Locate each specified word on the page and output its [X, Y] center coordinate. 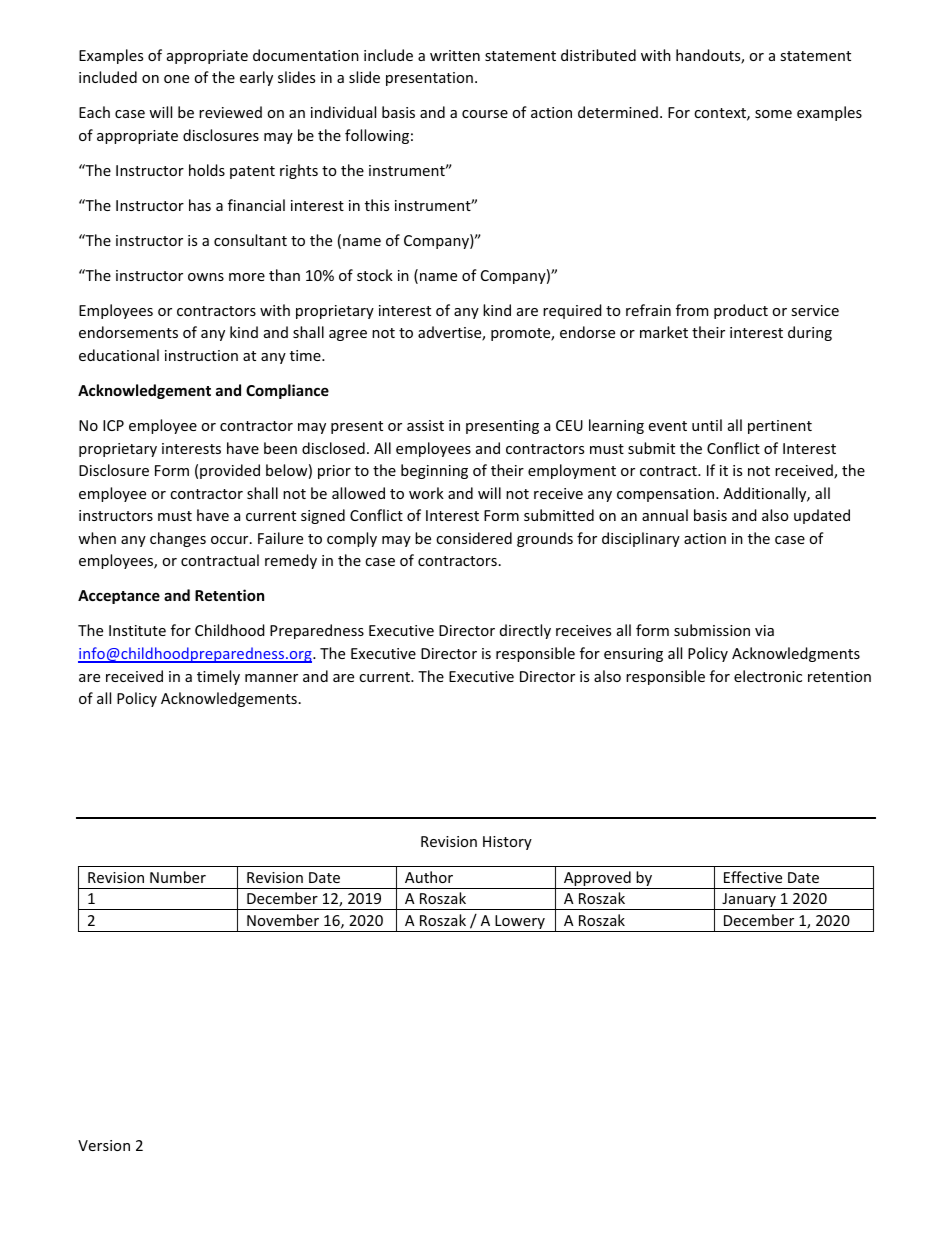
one [176, 79]
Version [104, 1145]
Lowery [520, 923]
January [749, 901]
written [455, 55]
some [773, 114]
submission [712, 630]
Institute [137, 630]
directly [525, 631]
